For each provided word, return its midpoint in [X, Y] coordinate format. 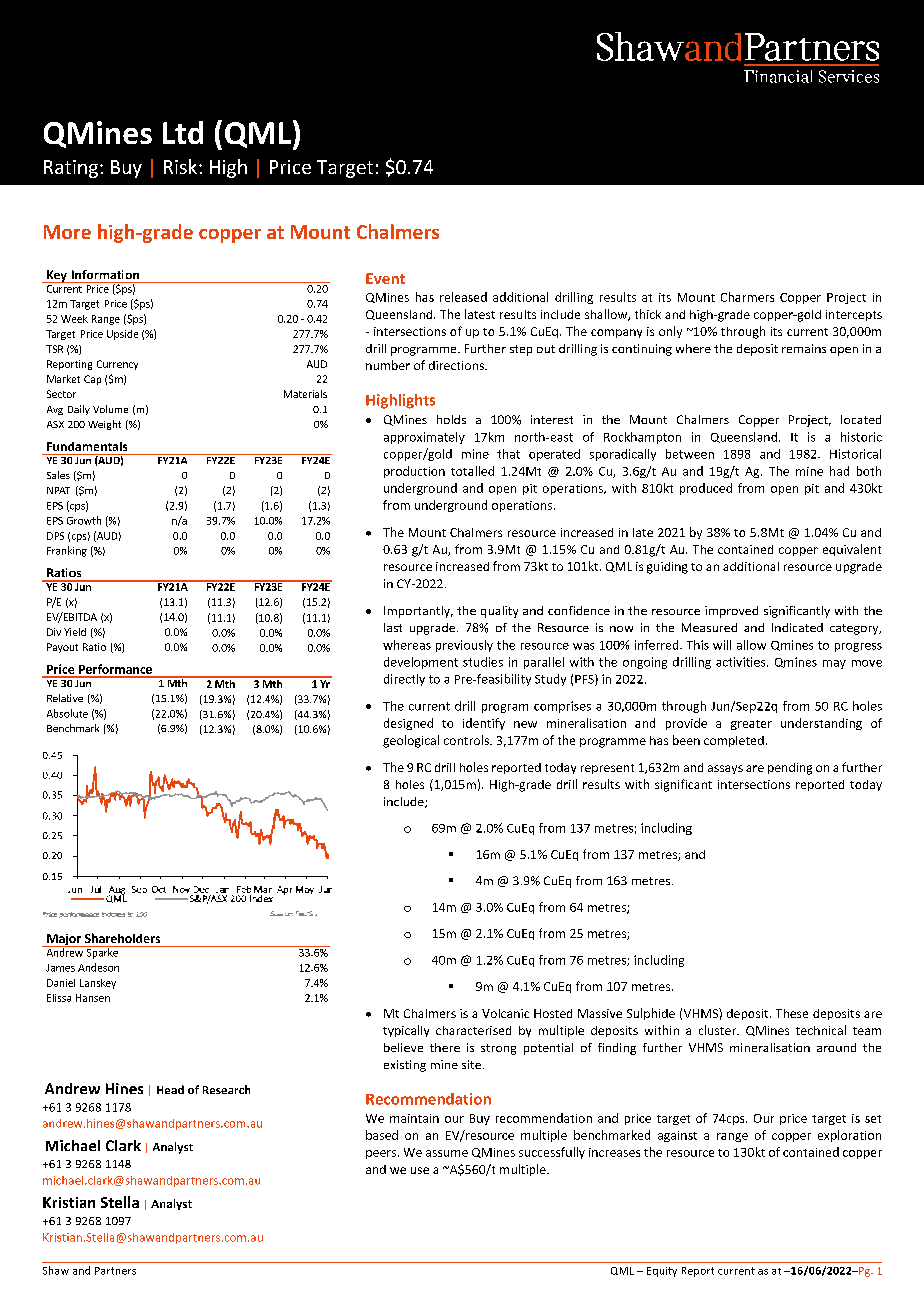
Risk [180, 166]
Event [385, 278]
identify [484, 724]
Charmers [747, 297]
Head [170, 1089]
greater [751, 725]
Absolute [67, 713]
